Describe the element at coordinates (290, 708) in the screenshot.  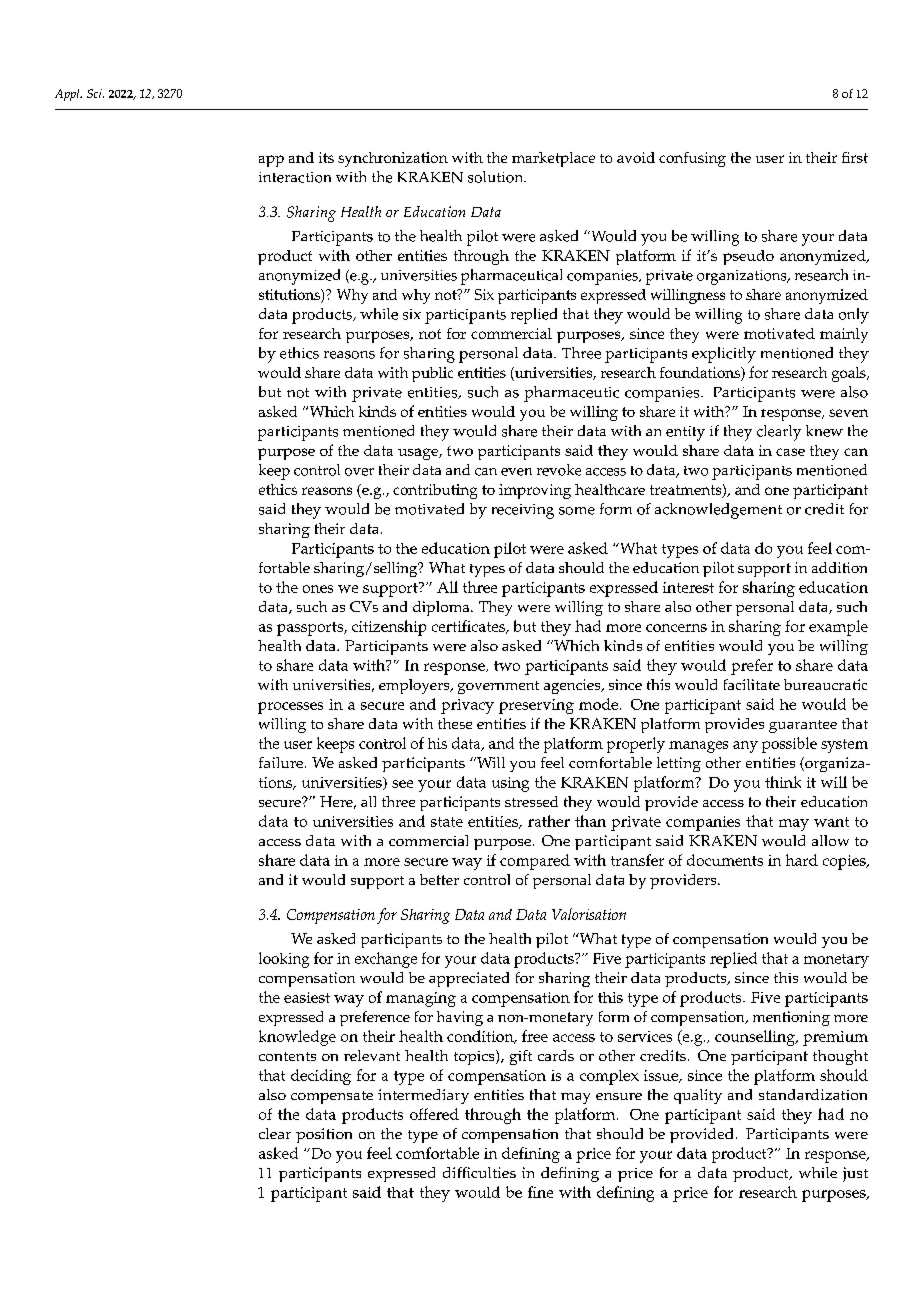
I see `processes` at that location.
